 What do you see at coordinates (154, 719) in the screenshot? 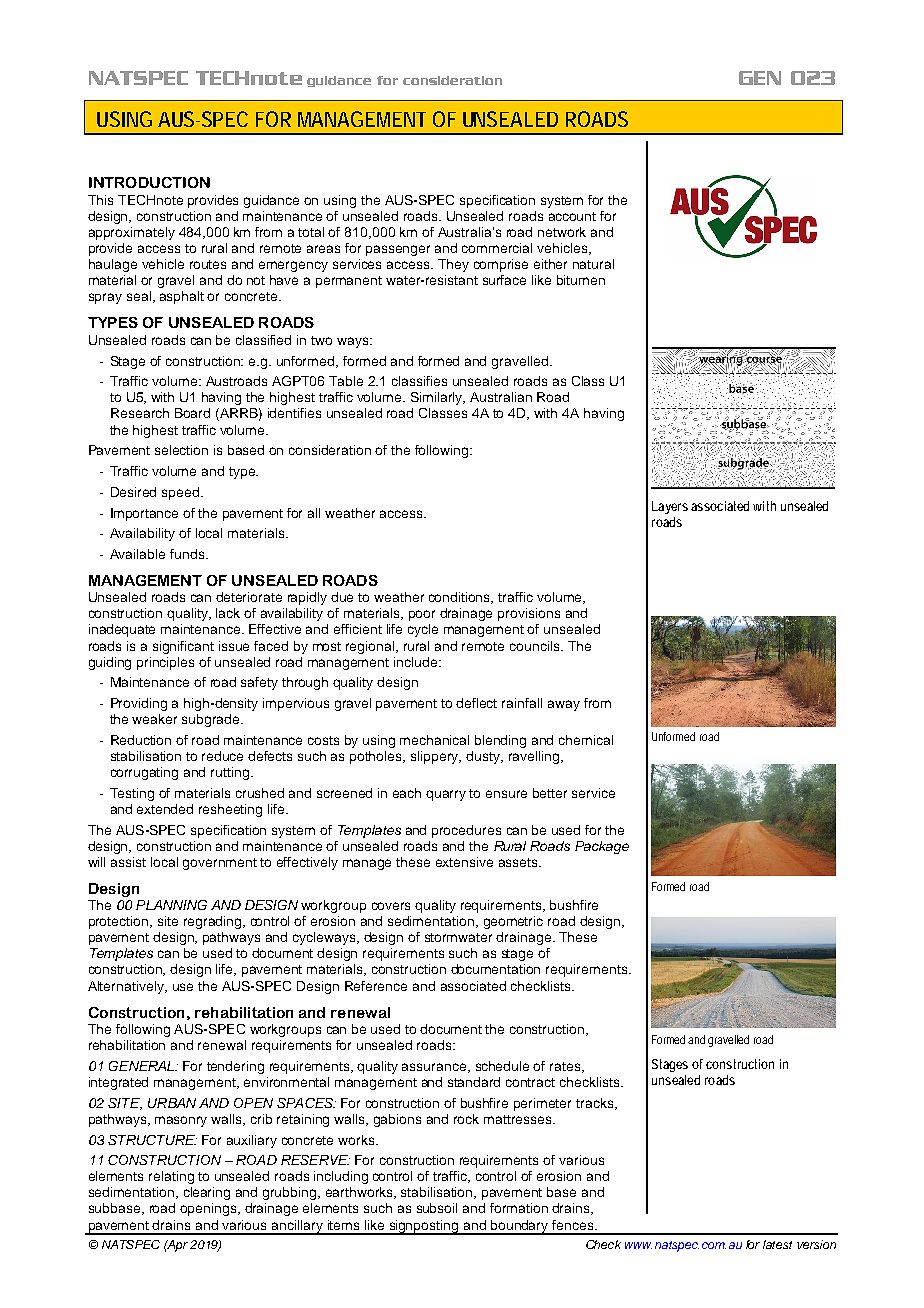
I see `weaker` at bounding box center [154, 719].
